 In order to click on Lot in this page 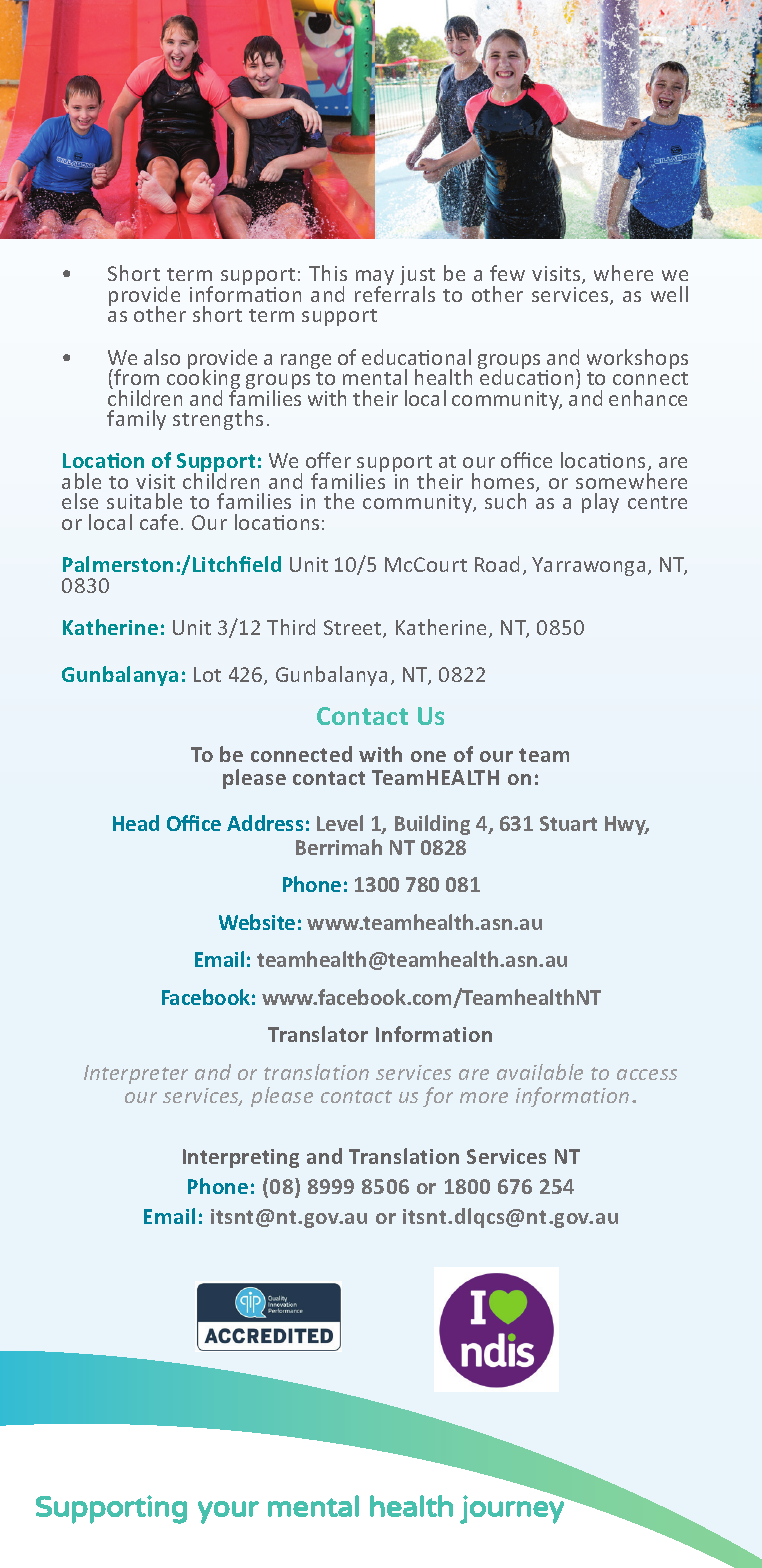, I will do `click(207, 674)`.
